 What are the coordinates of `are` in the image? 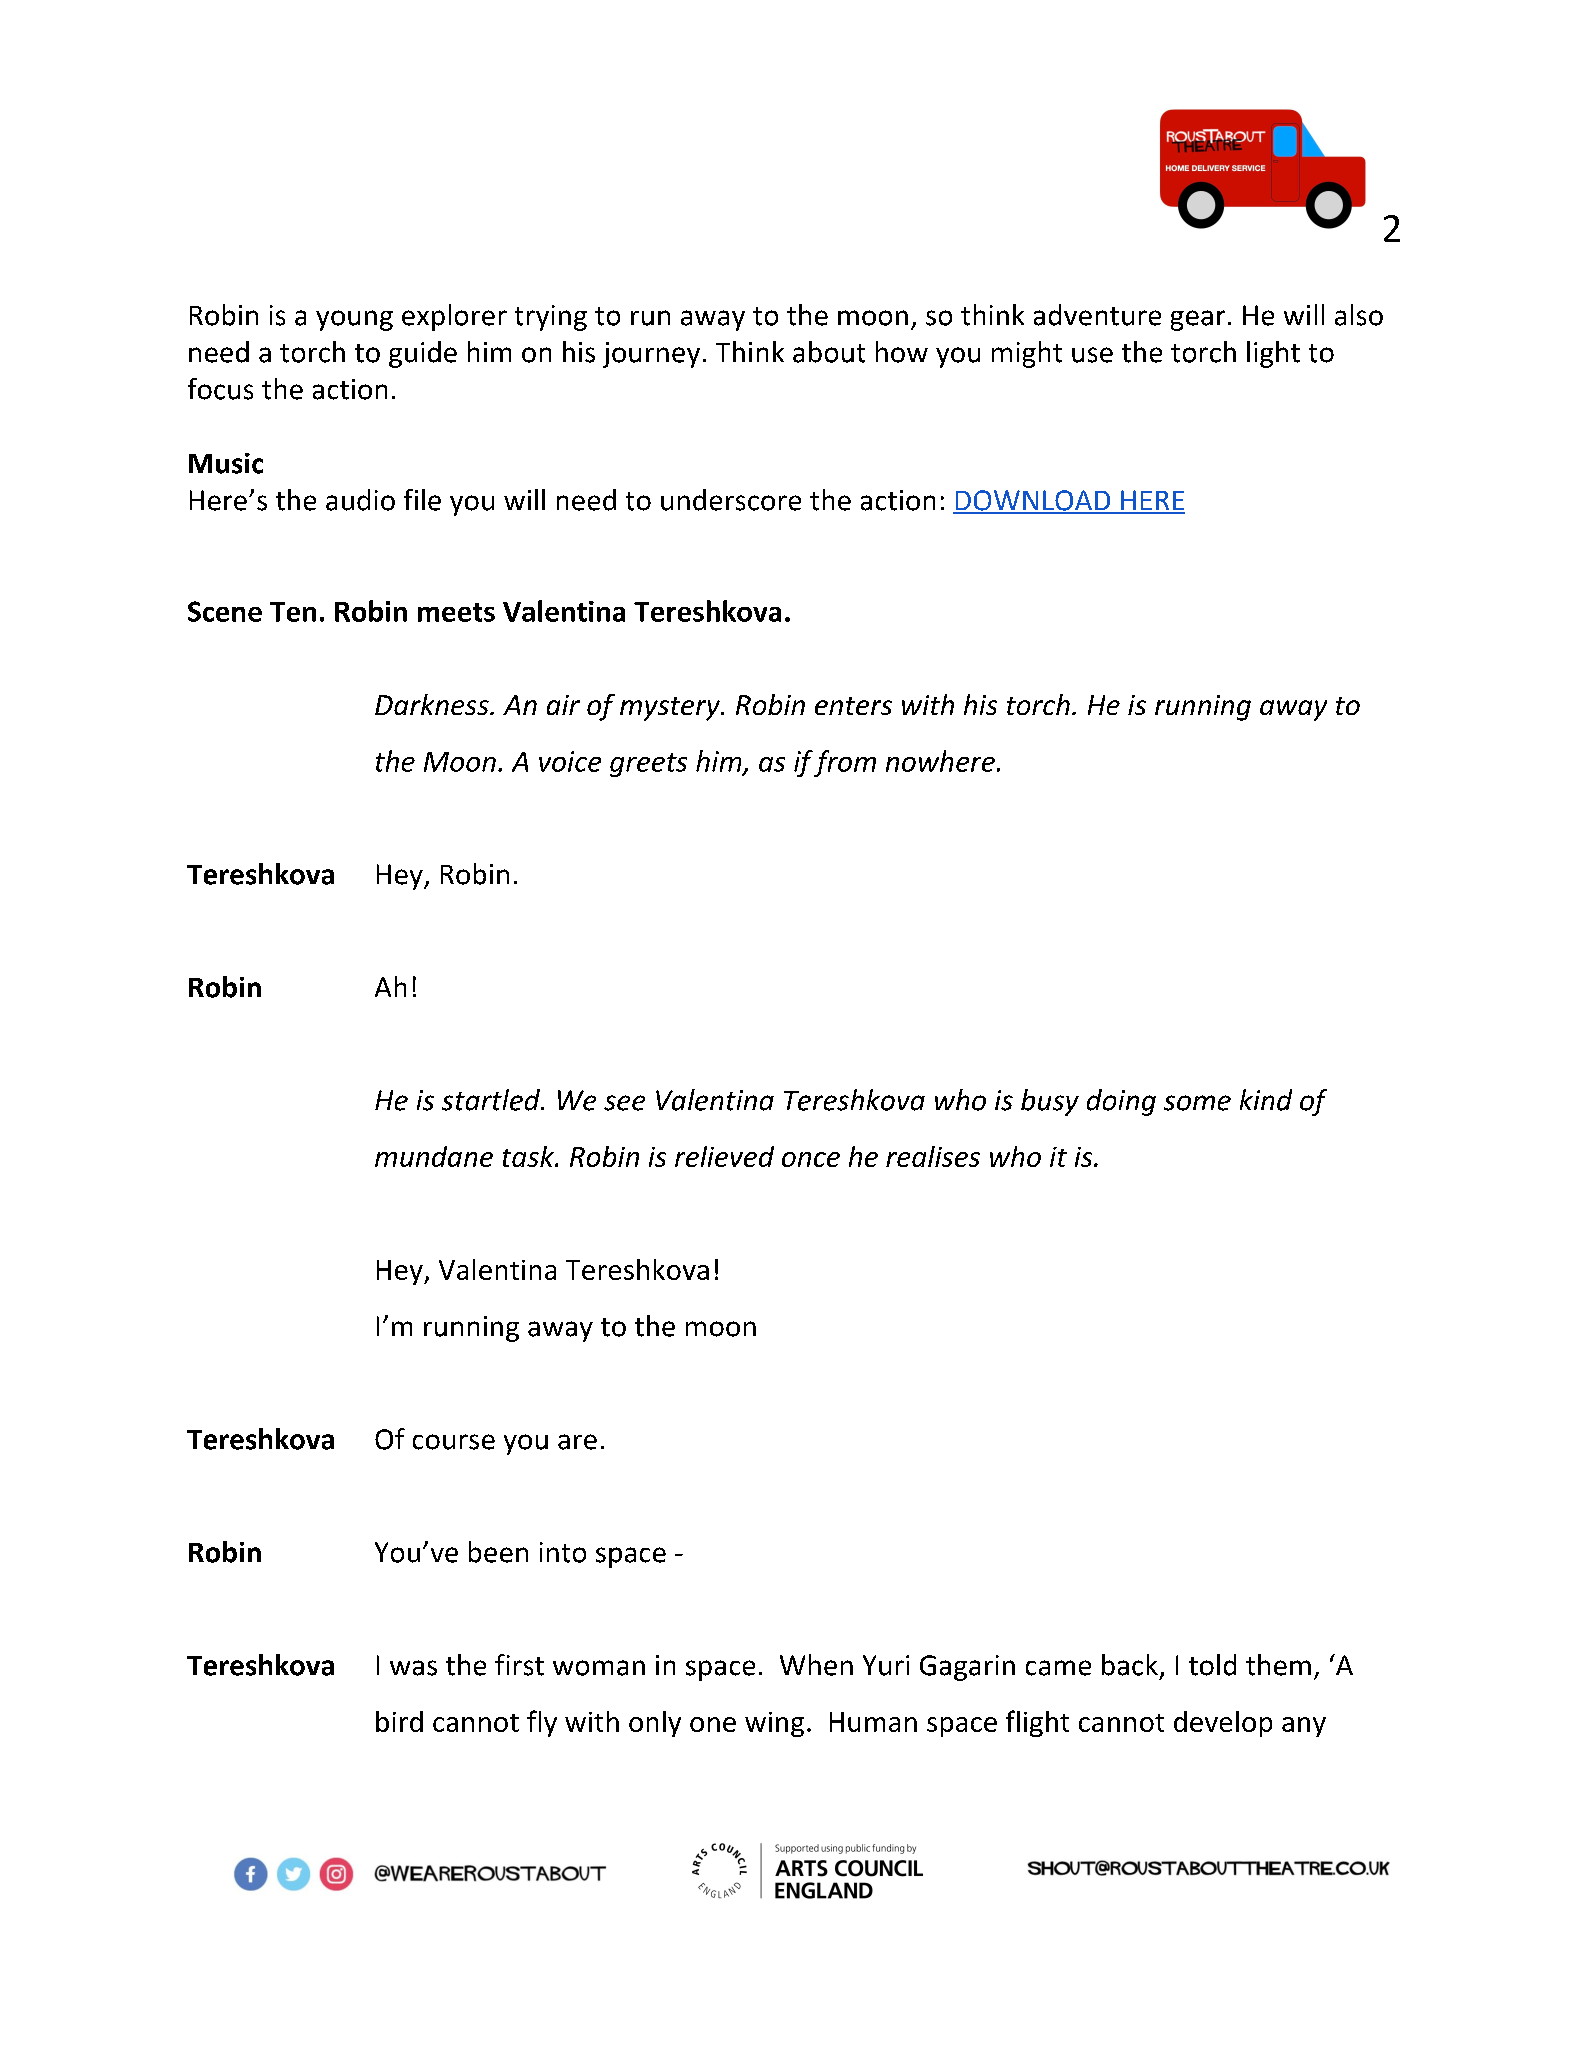 It's located at (577, 1442).
